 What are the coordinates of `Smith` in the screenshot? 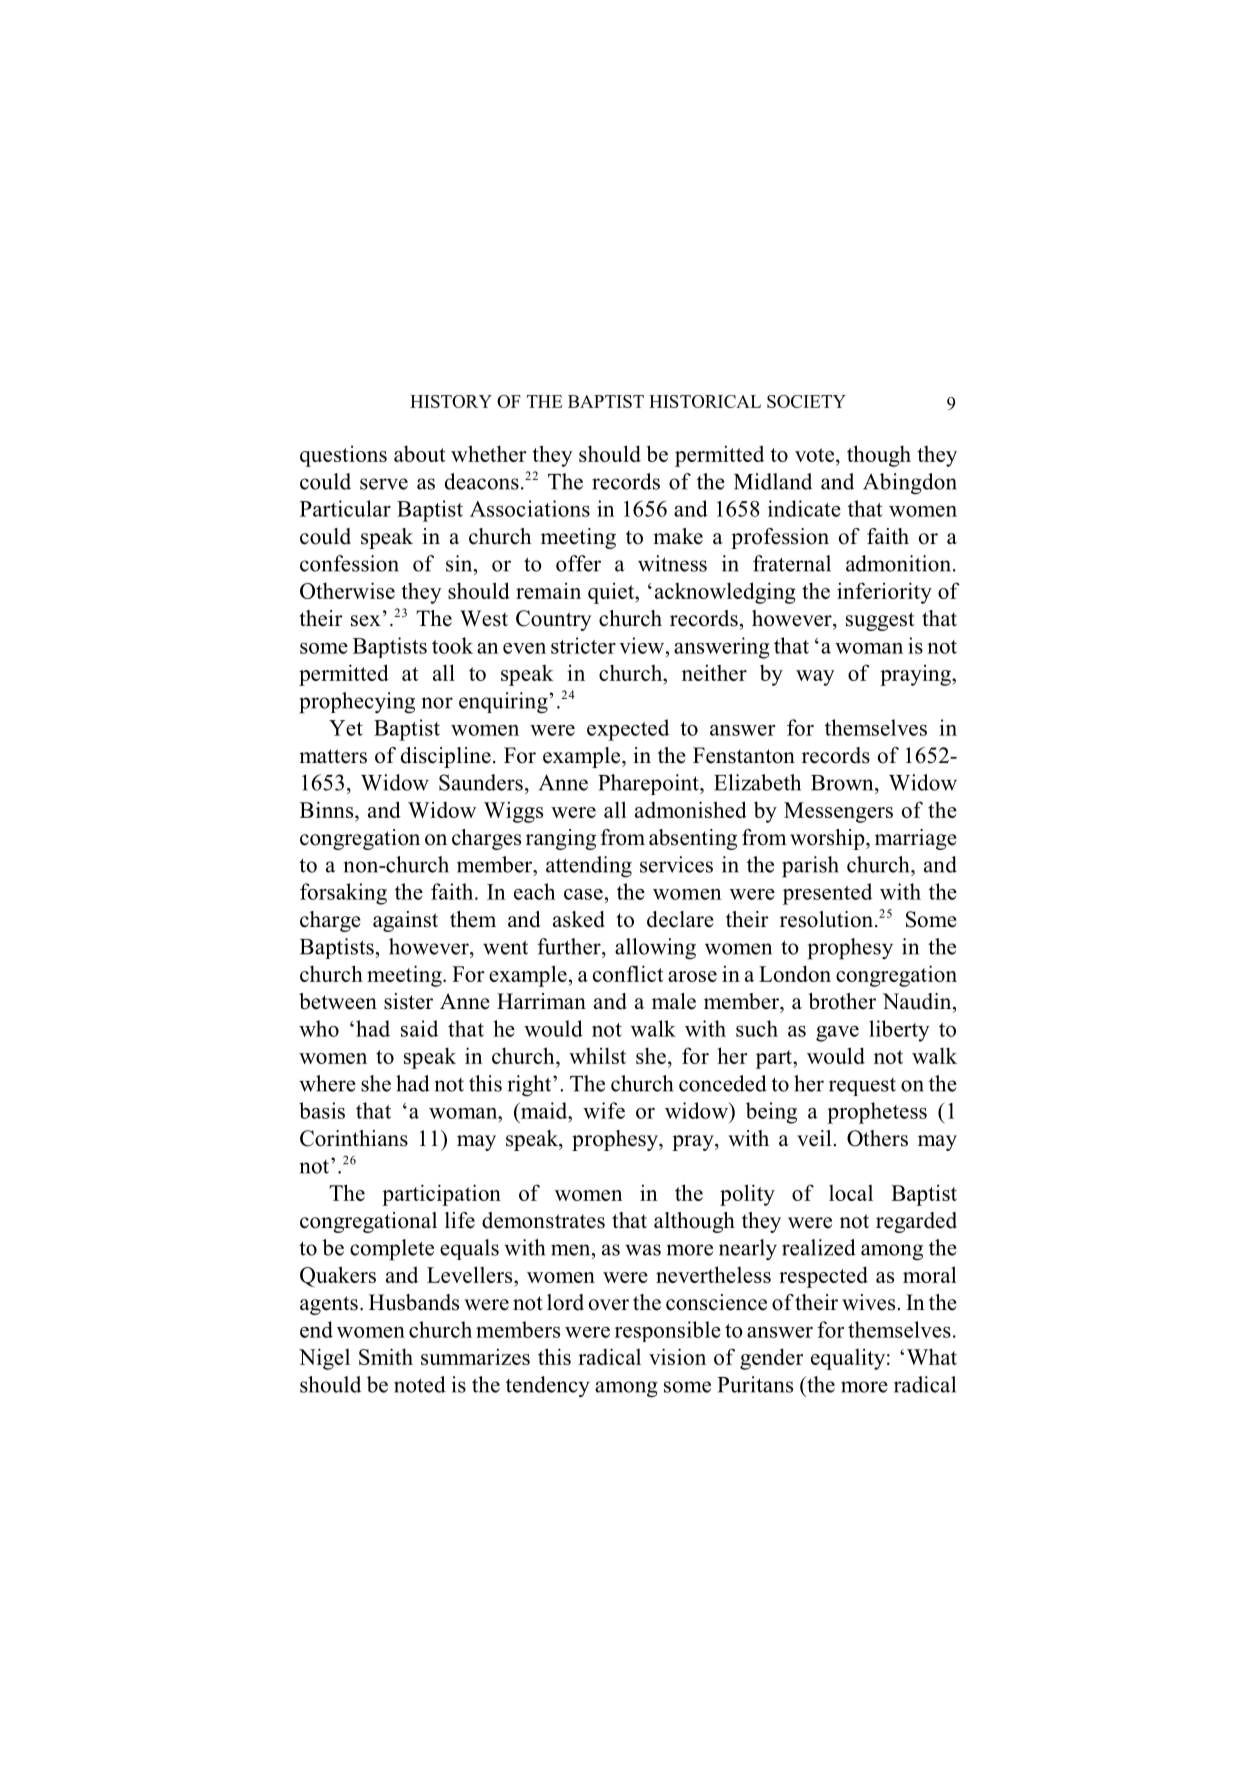 It's located at (386, 1356).
